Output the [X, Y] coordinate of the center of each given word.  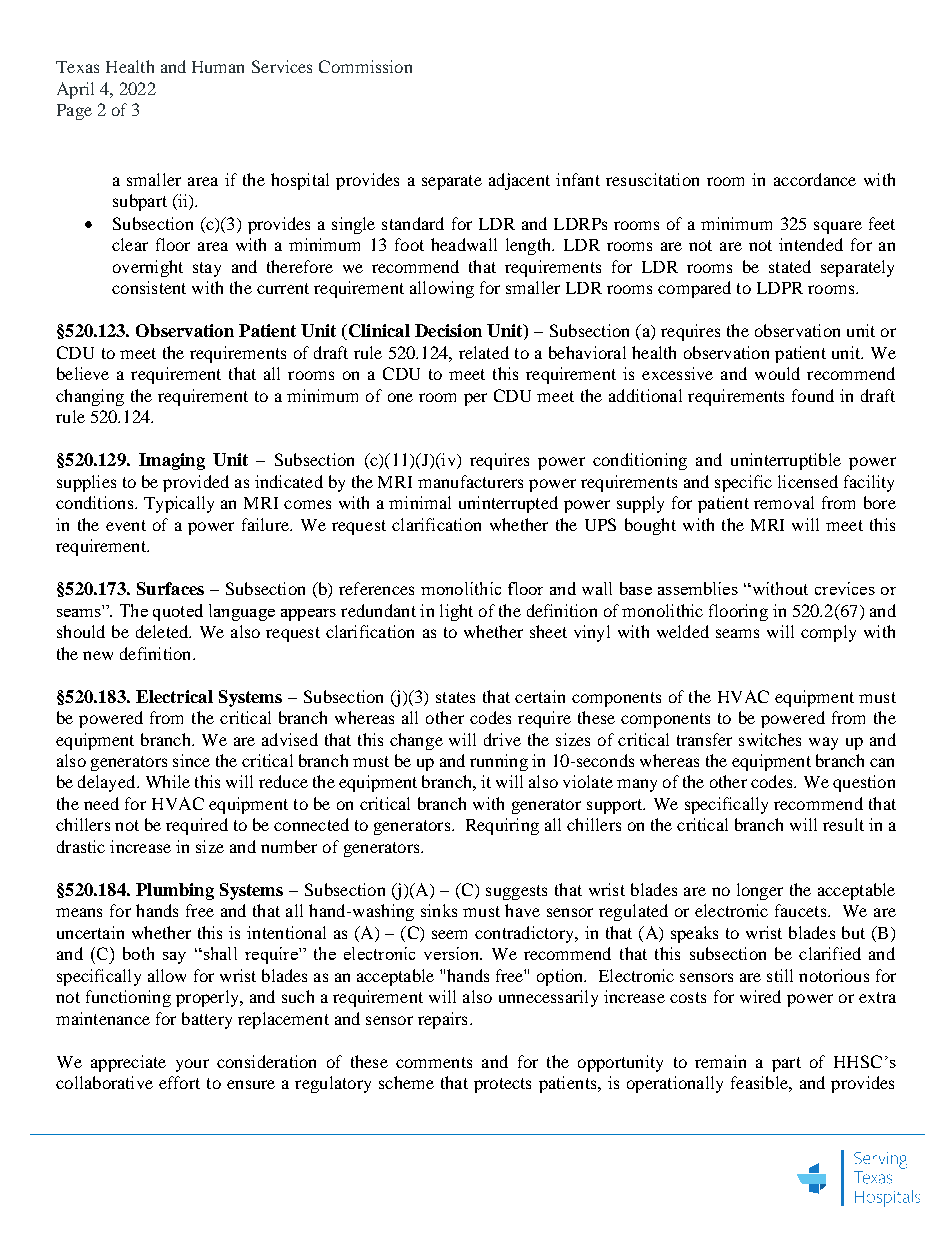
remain [720, 1061]
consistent [149, 287]
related [484, 352]
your [192, 1065]
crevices [845, 588]
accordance [815, 179]
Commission [365, 66]
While [168, 781]
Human [218, 67]
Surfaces [170, 588]
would [777, 373]
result [843, 824]
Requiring [502, 826]
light [456, 612]
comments [434, 1062]
